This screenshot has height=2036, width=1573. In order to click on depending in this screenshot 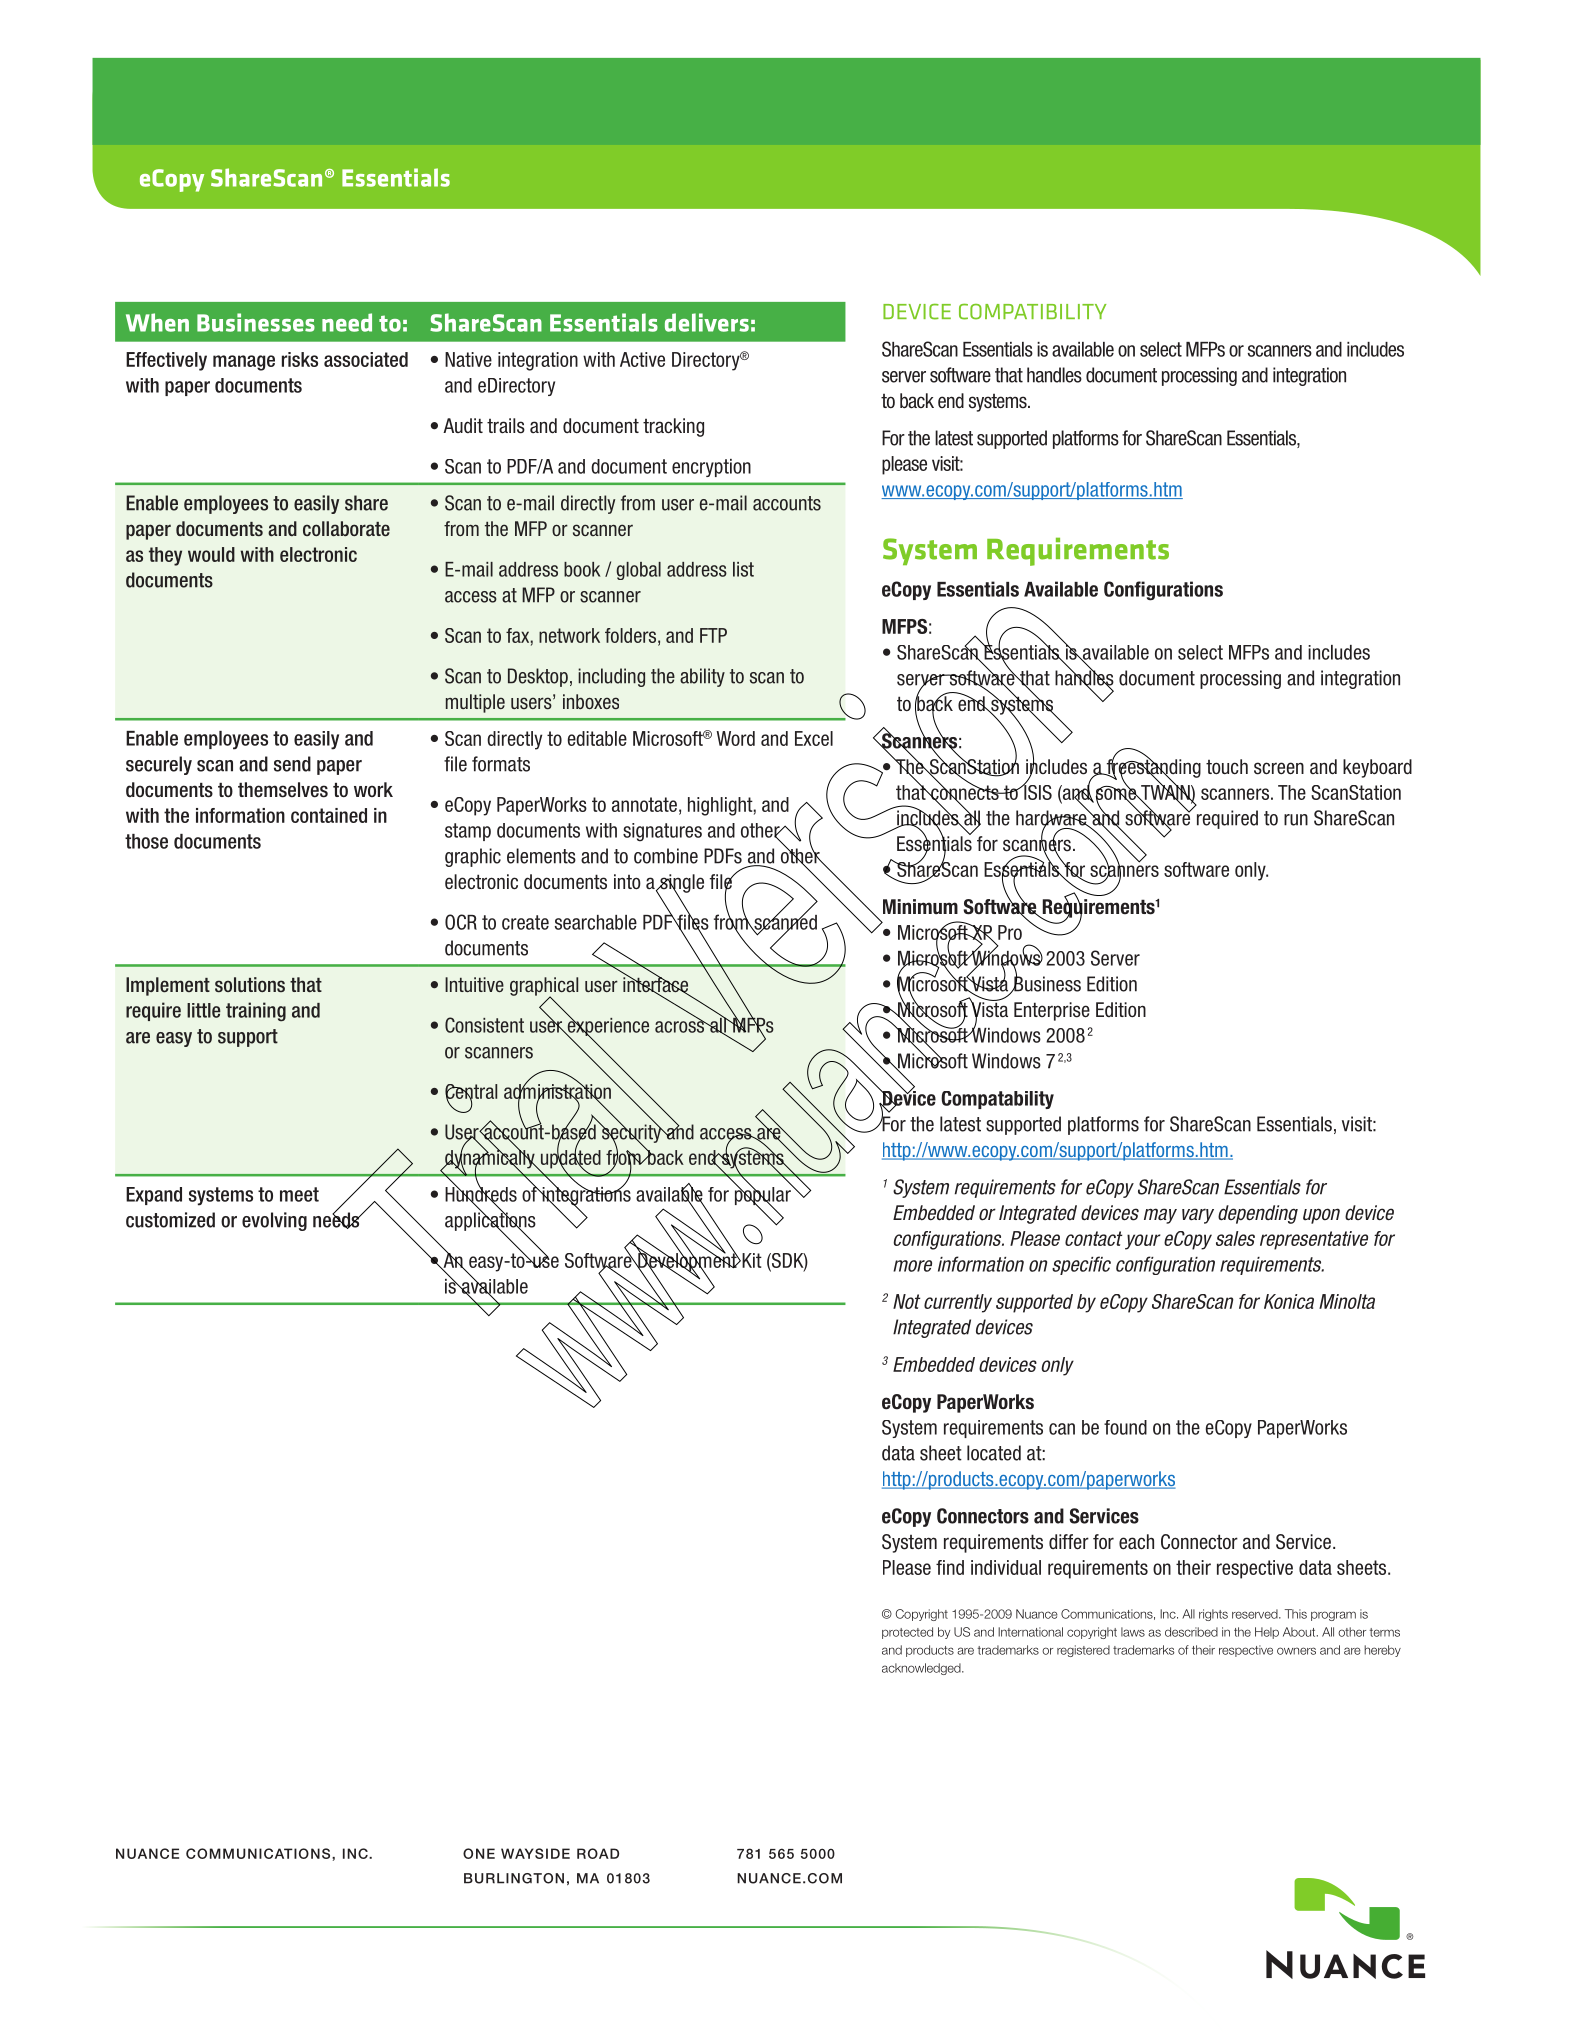, I will do `click(1258, 1214)`.
